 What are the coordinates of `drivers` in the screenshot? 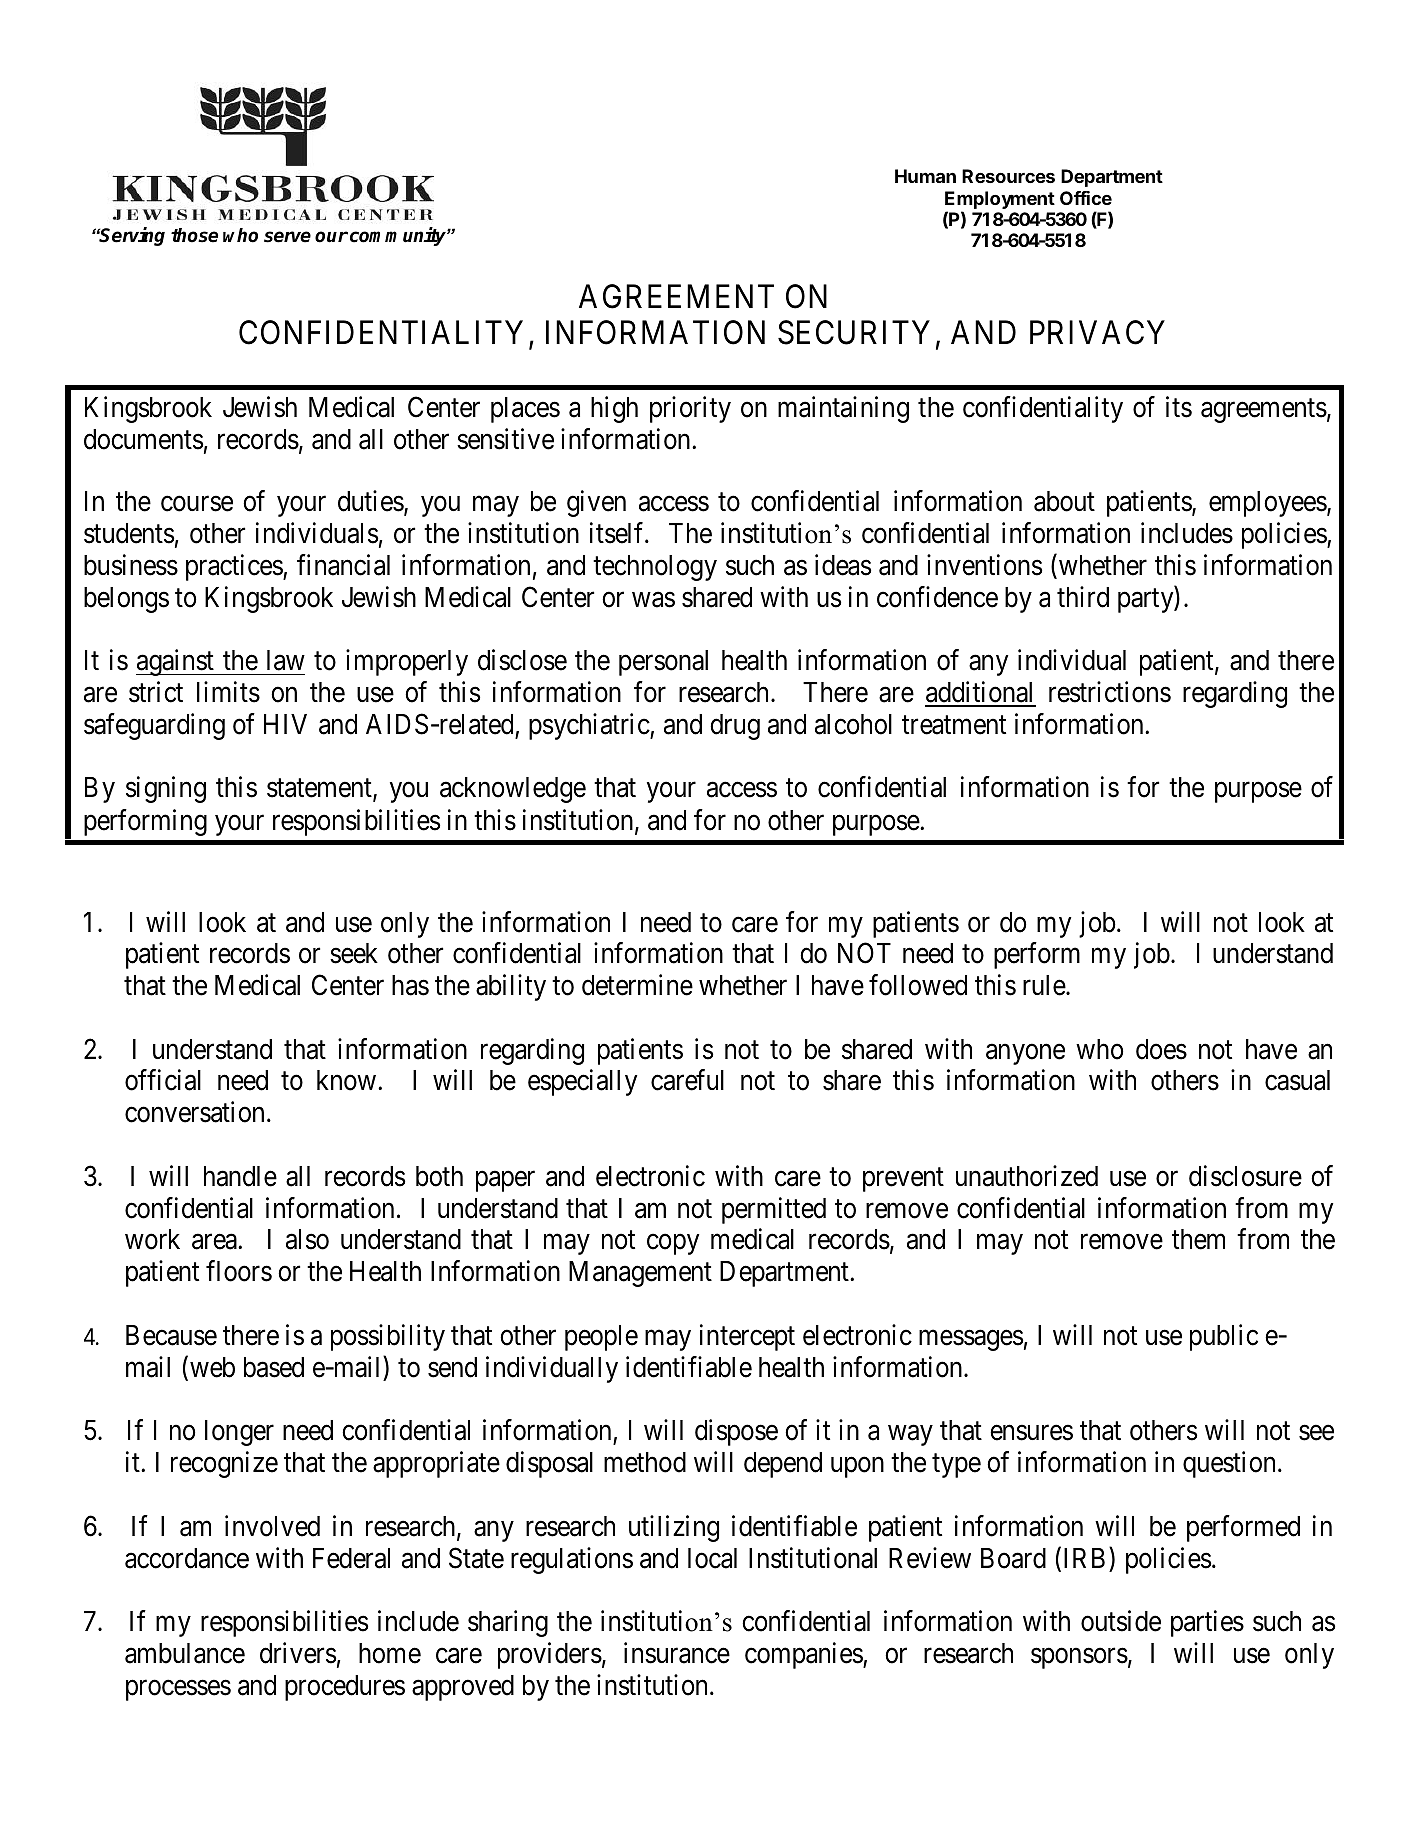 It's located at (298, 1653).
